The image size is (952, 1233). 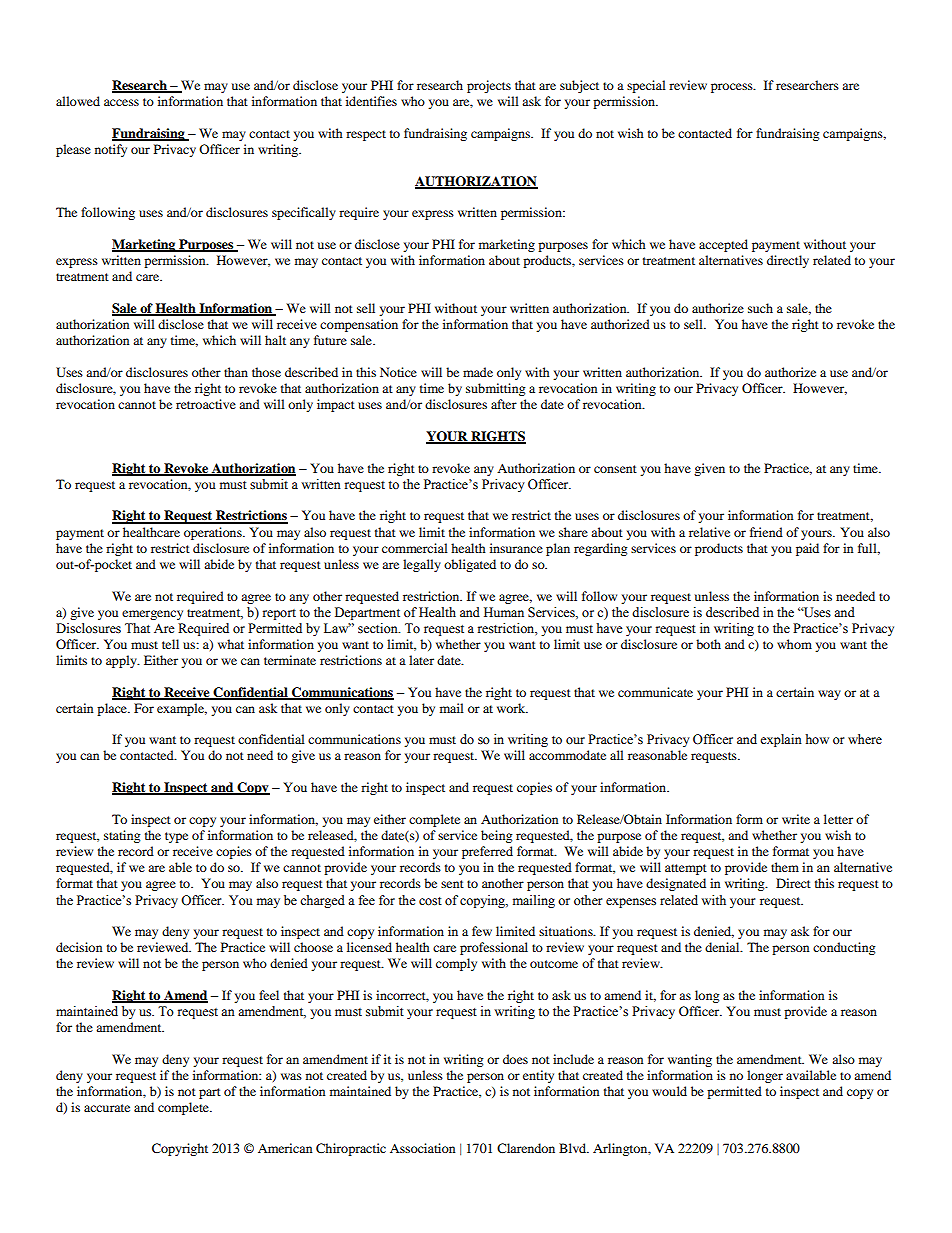 I want to click on such, so click(x=760, y=308).
